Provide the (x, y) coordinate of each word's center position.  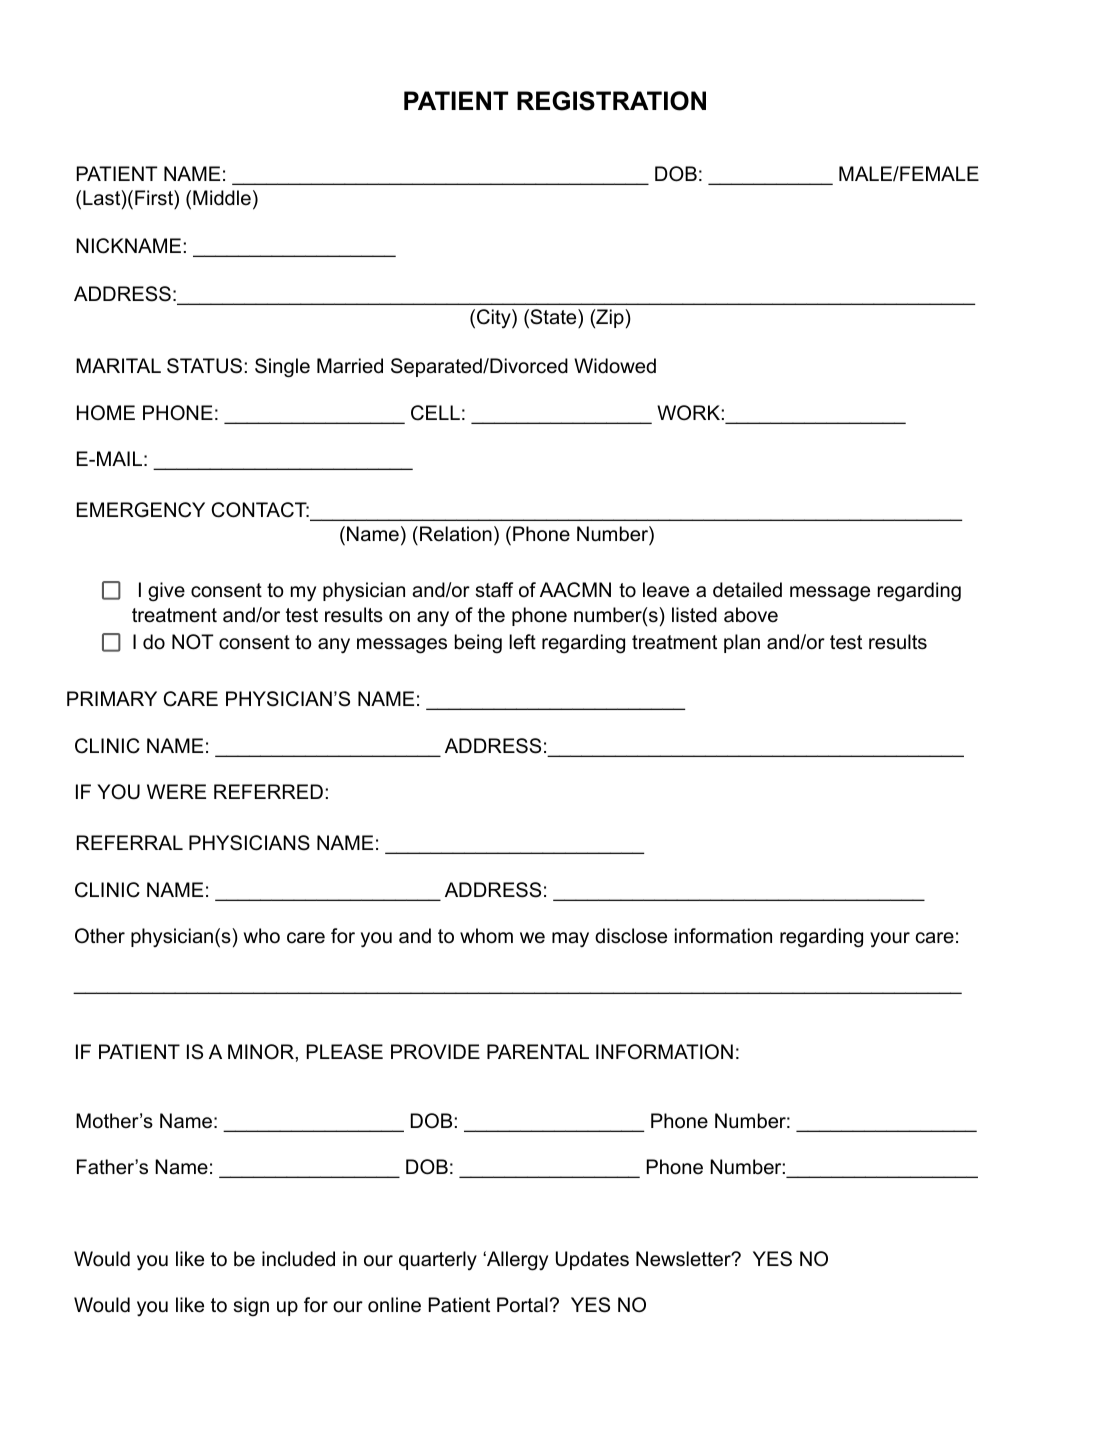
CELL (435, 413)
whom (486, 936)
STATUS (204, 366)
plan (742, 643)
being (478, 644)
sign (251, 1307)
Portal (522, 1305)
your (890, 940)
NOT (192, 642)
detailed (747, 590)
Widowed (615, 366)
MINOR (262, 1052)
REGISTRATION (611, 101)
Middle (222, 198)
